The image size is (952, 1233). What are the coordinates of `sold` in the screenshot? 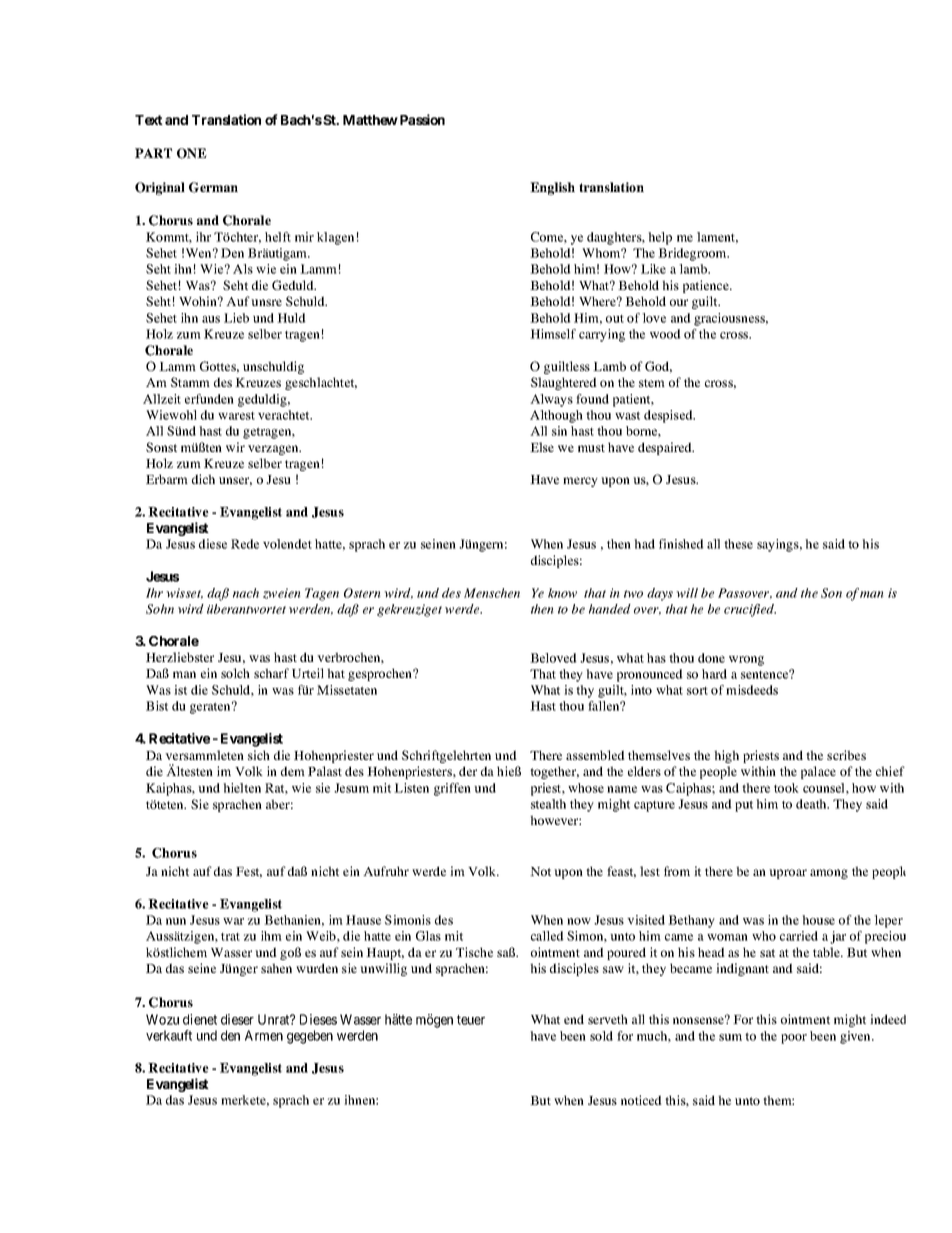 It's located at (601, 1036).
